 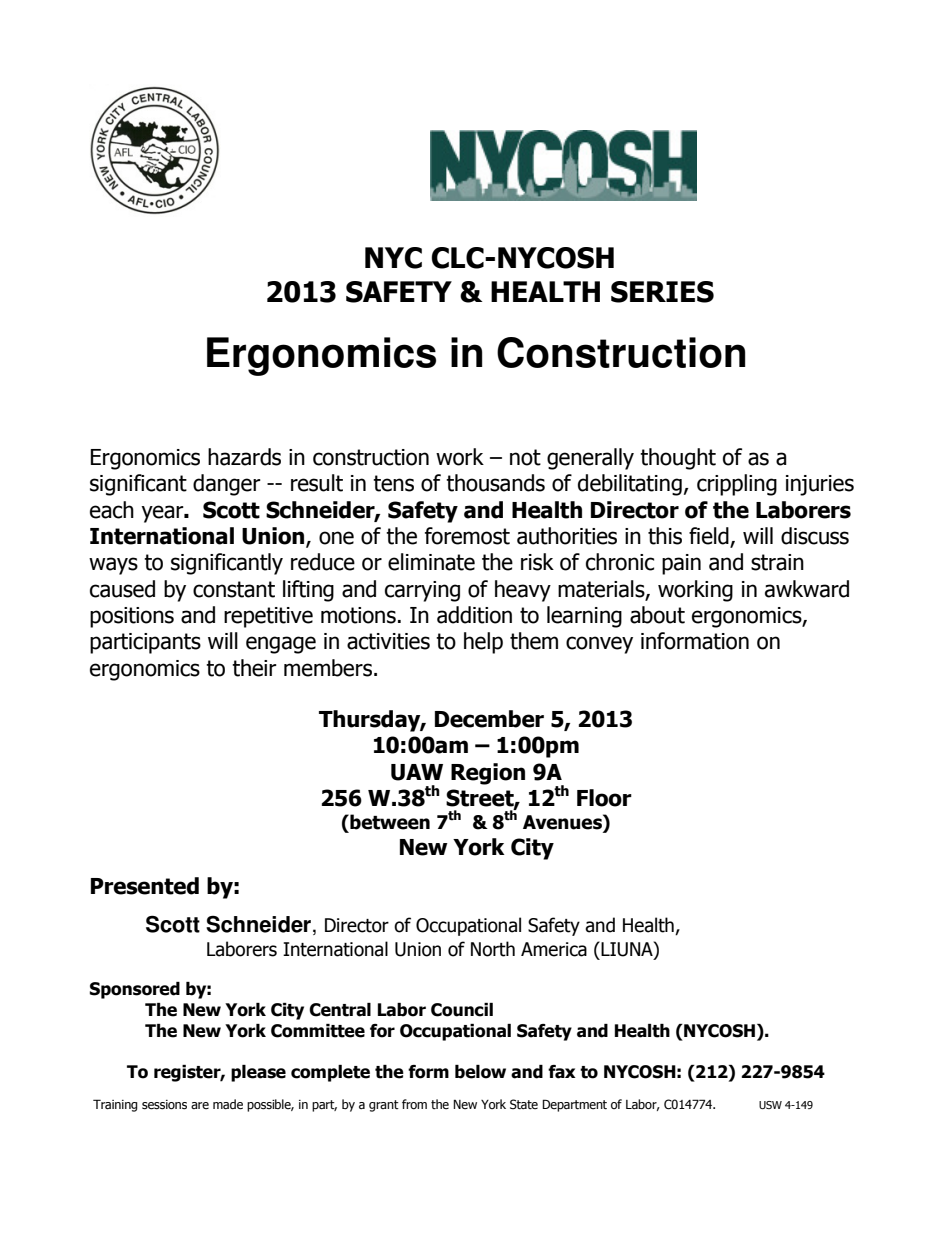 What do you see at coordinates (480, 1072) in the screenshot?
I see `below` at bounding box center [480, 1072].
